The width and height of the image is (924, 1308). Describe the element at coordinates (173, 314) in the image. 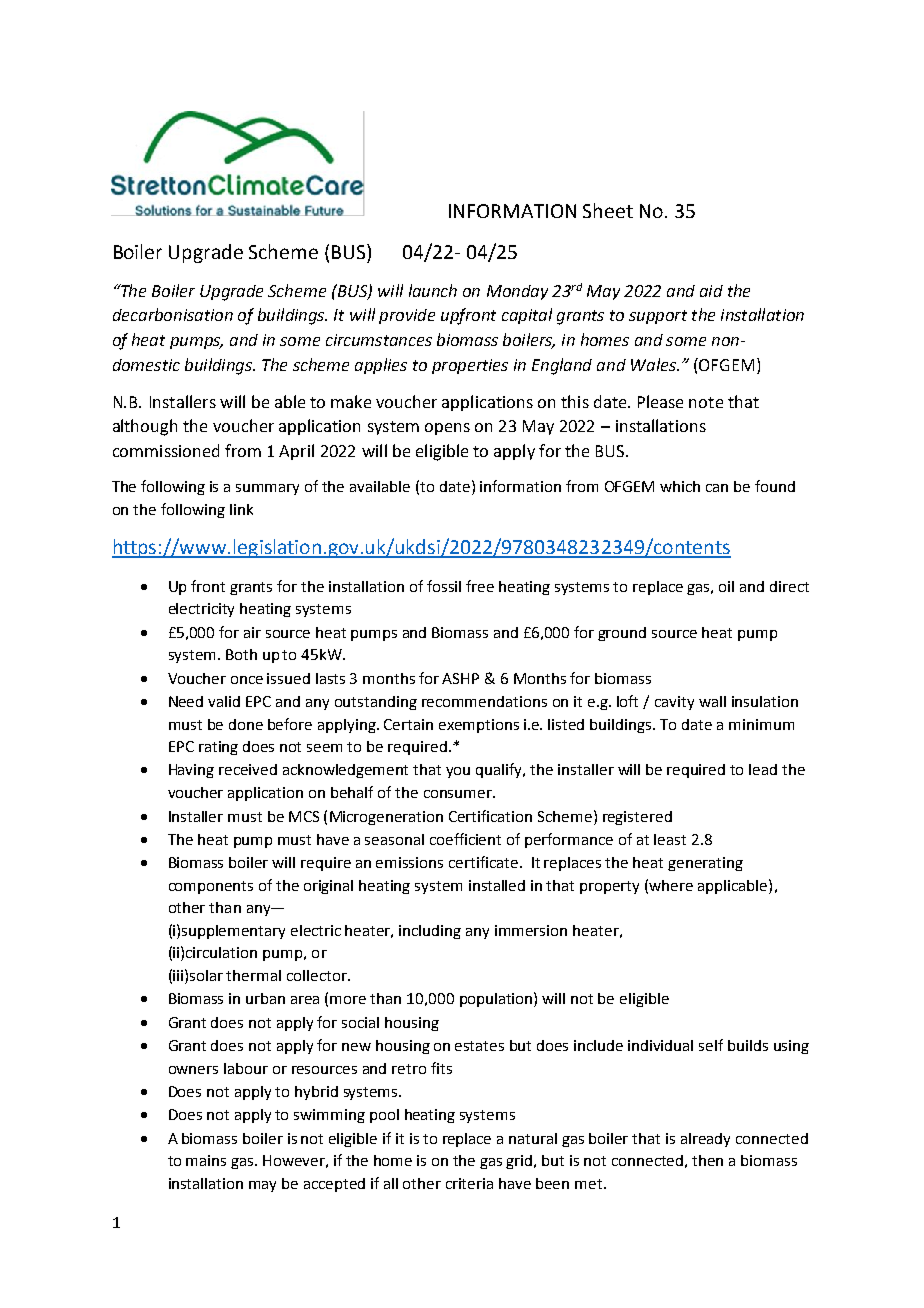

I see `decarbonisation` at that location.
